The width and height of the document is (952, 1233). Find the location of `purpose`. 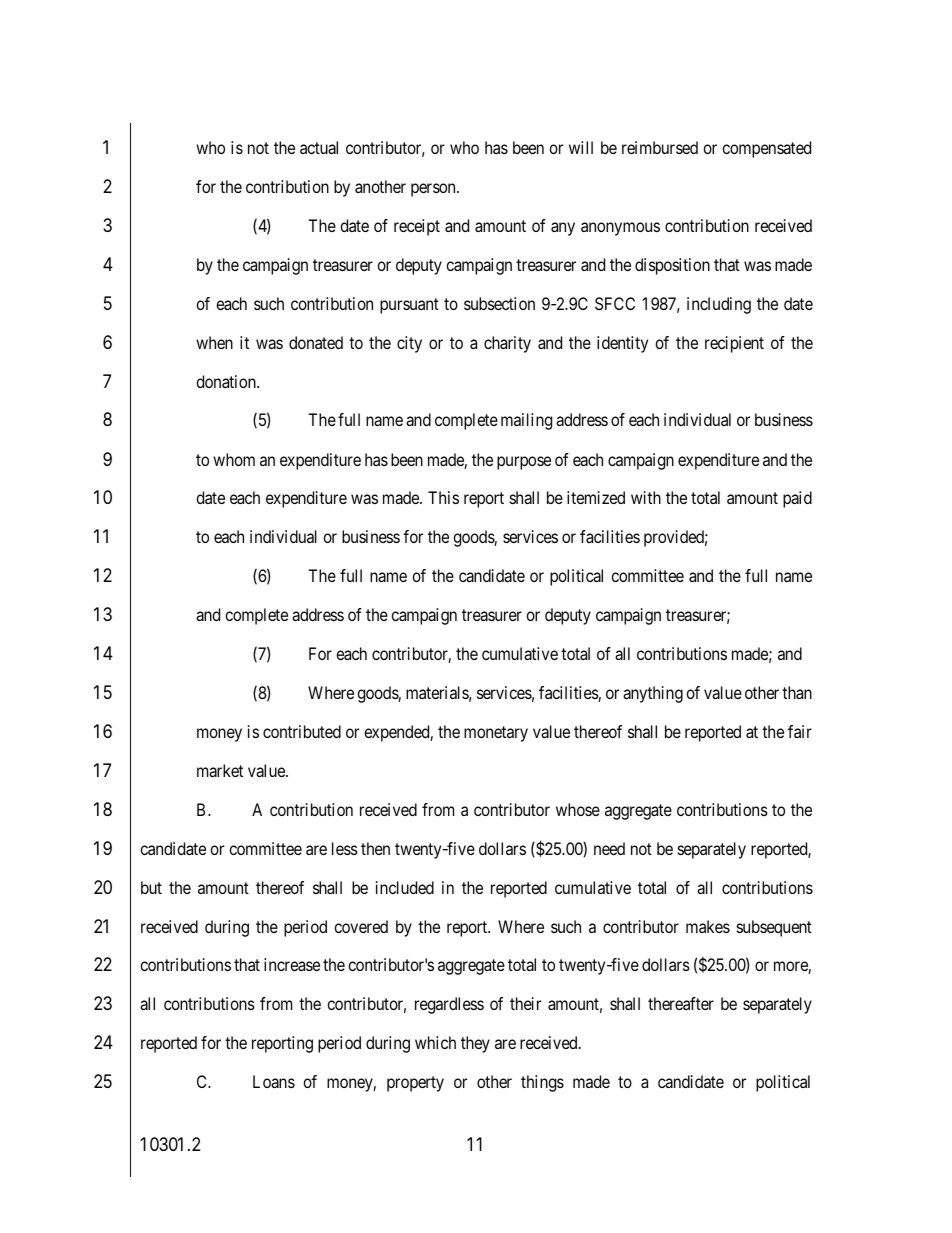

purpose is located at coordinates (524, 463).
